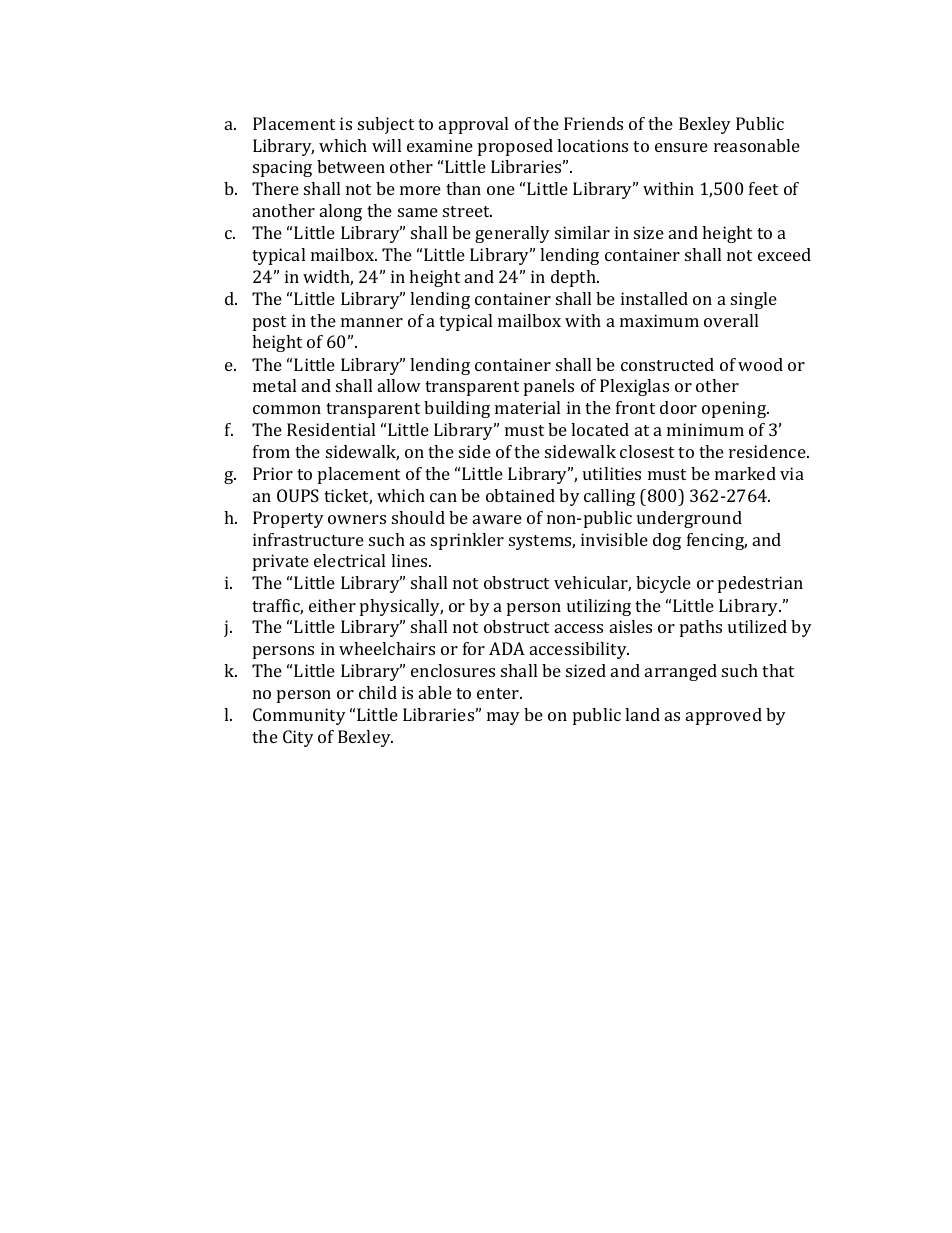 The width and height of the screenshot is (952, 1233). Describe the element at coordinates (681, 147) in the screenshot. I see `ensure` at that location.
